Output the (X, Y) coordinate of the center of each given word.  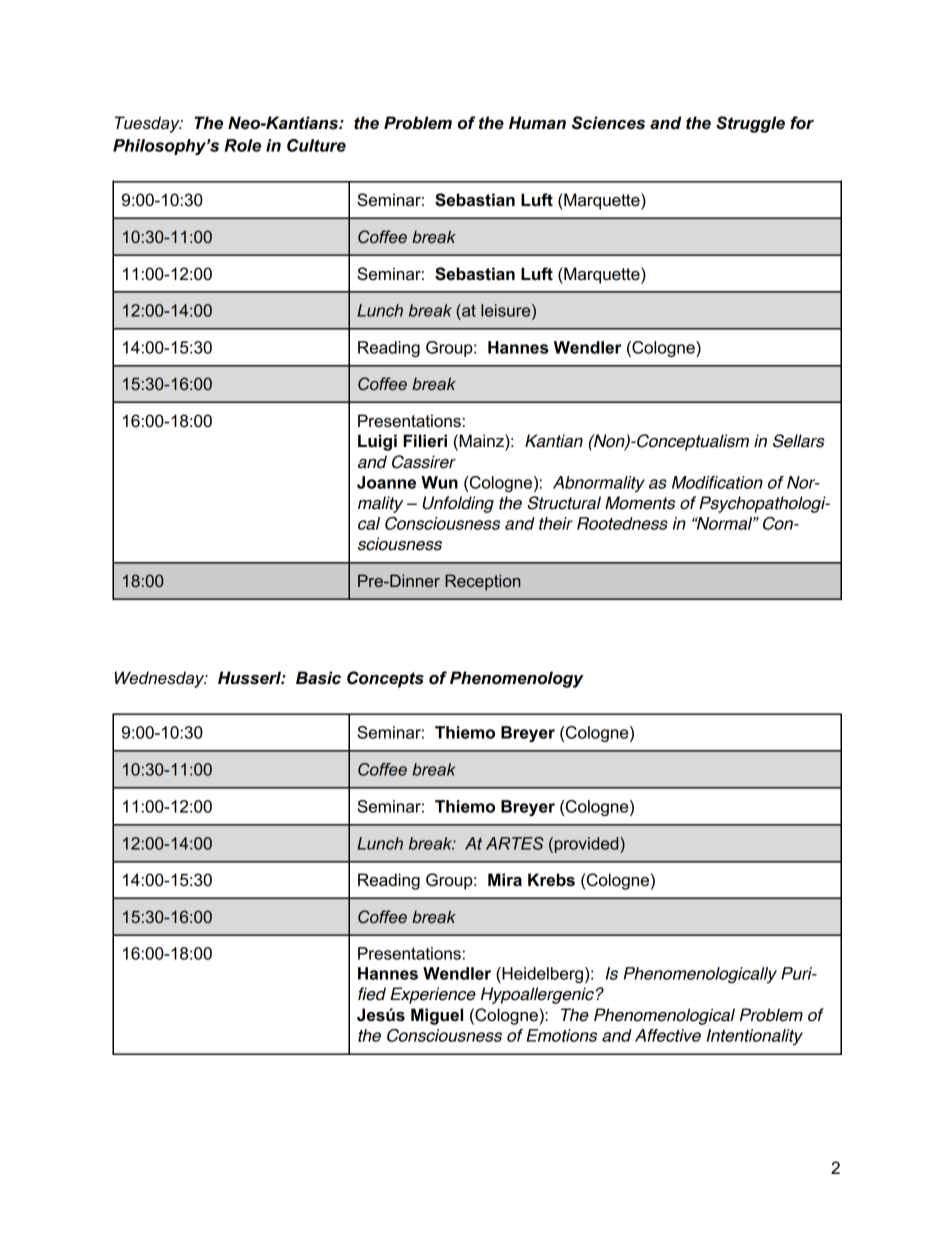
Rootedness (622, 523)
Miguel (437, 1016)
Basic (318, 678)
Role (242, 145)
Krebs (551, 880)
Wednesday (161, 679)
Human (537, 123)
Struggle (750, 124)
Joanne (386, 482)
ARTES (515, 843)
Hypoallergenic (537, 995)
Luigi (377, 442)
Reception (482, 582)
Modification (717, 482)
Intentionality (755, 1037)
